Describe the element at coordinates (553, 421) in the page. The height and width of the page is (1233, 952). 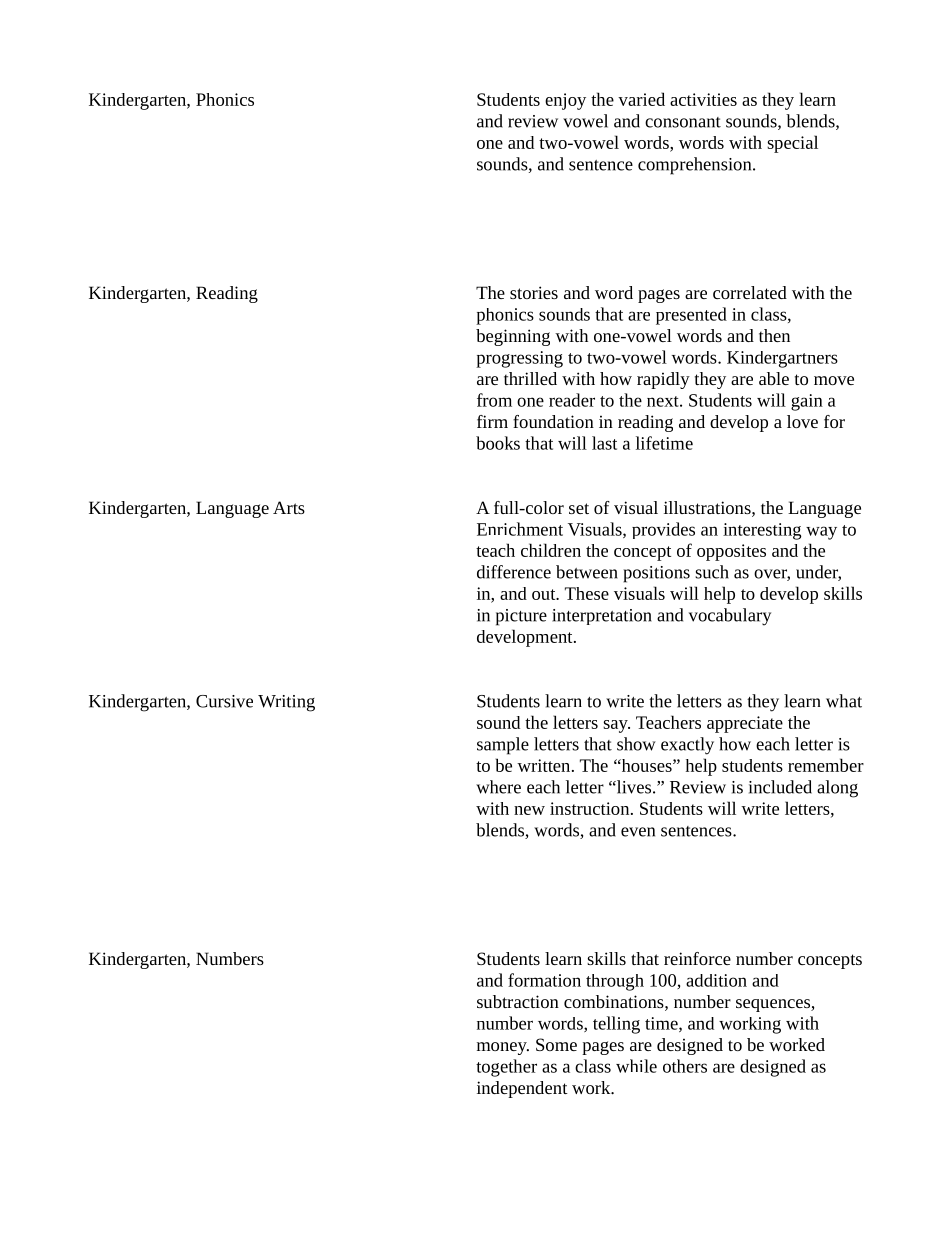
I see `foundation` at that location.
